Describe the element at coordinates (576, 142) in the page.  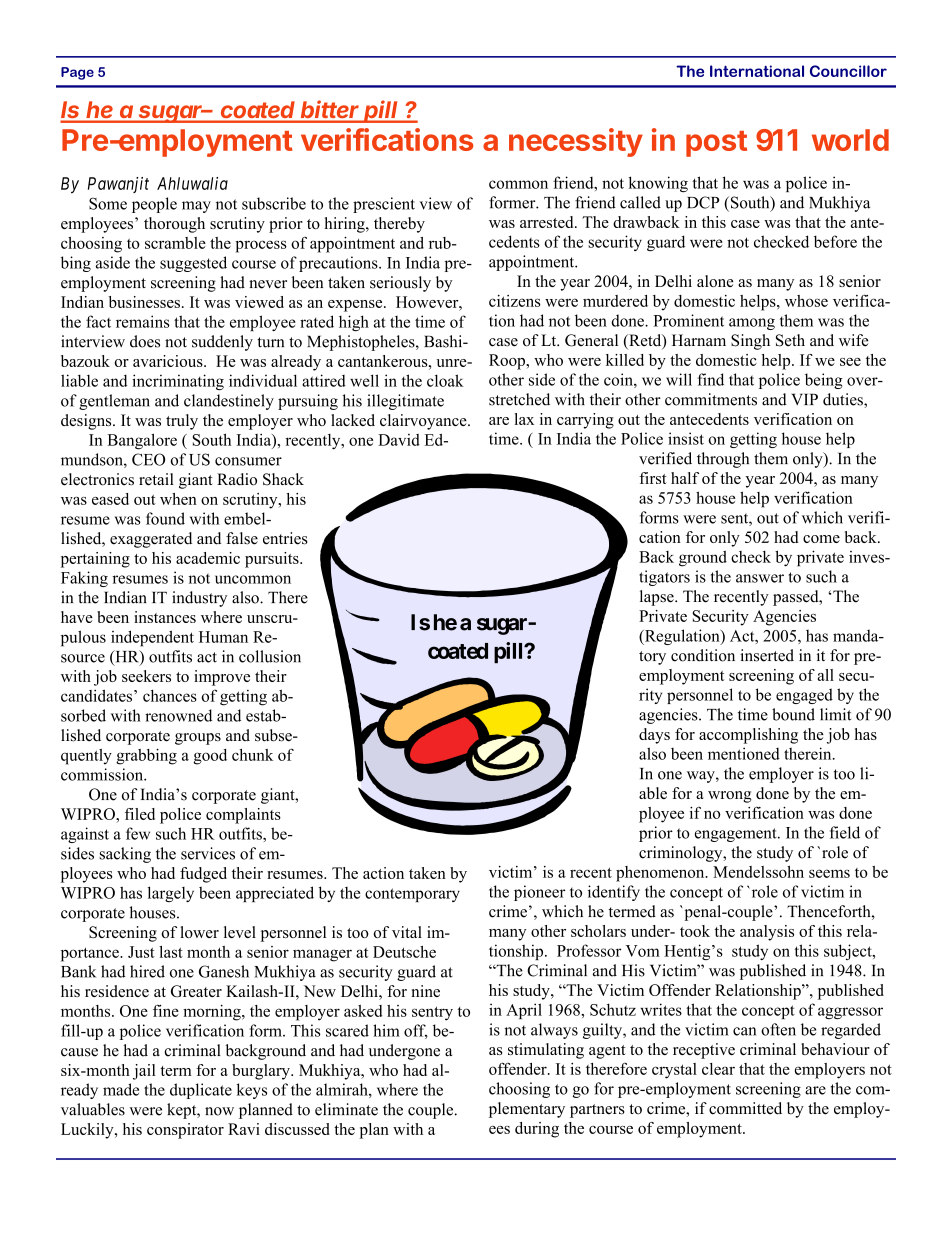
I see `necessity` at that location.
